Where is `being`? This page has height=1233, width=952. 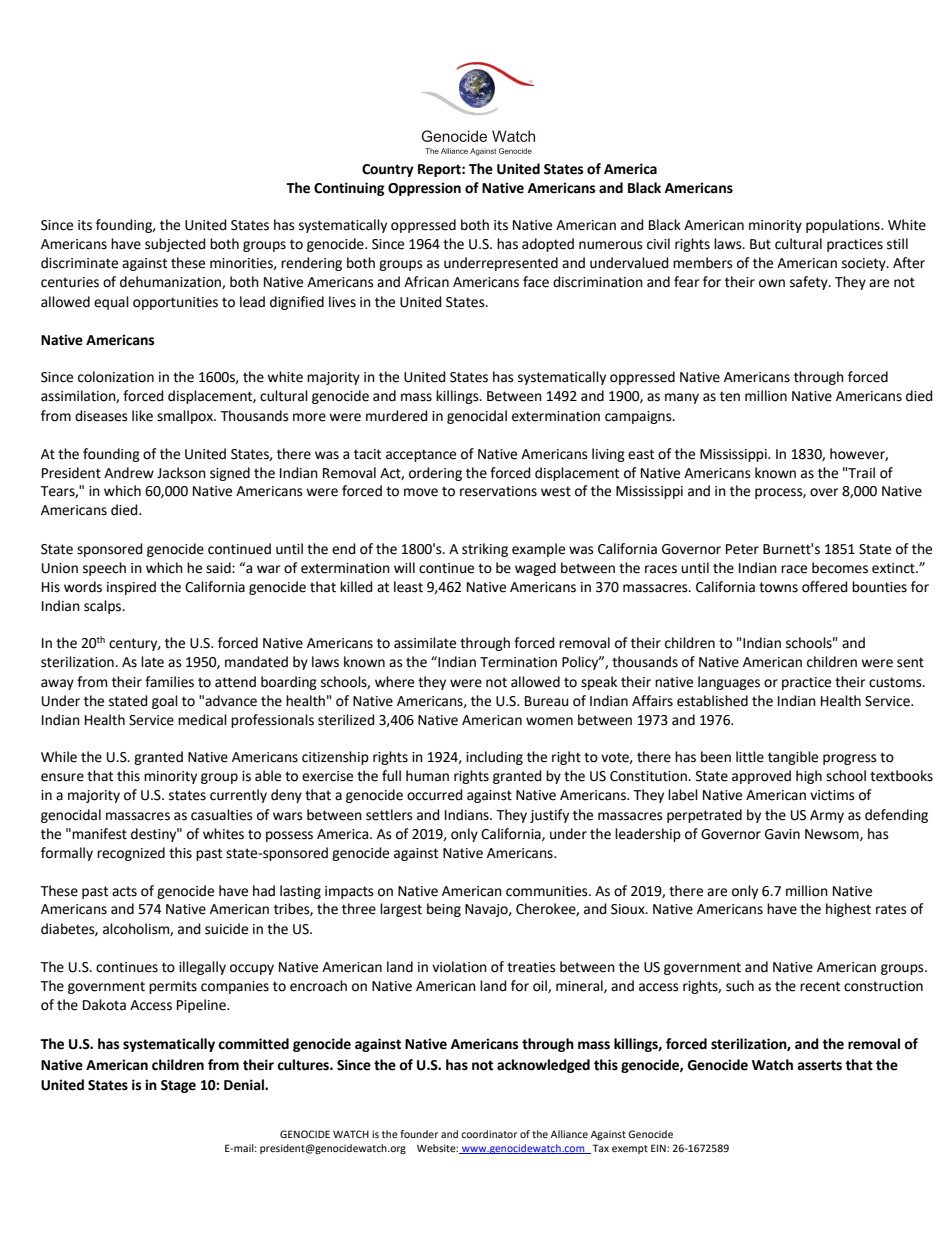
being is located at coordinates (444, 910).
